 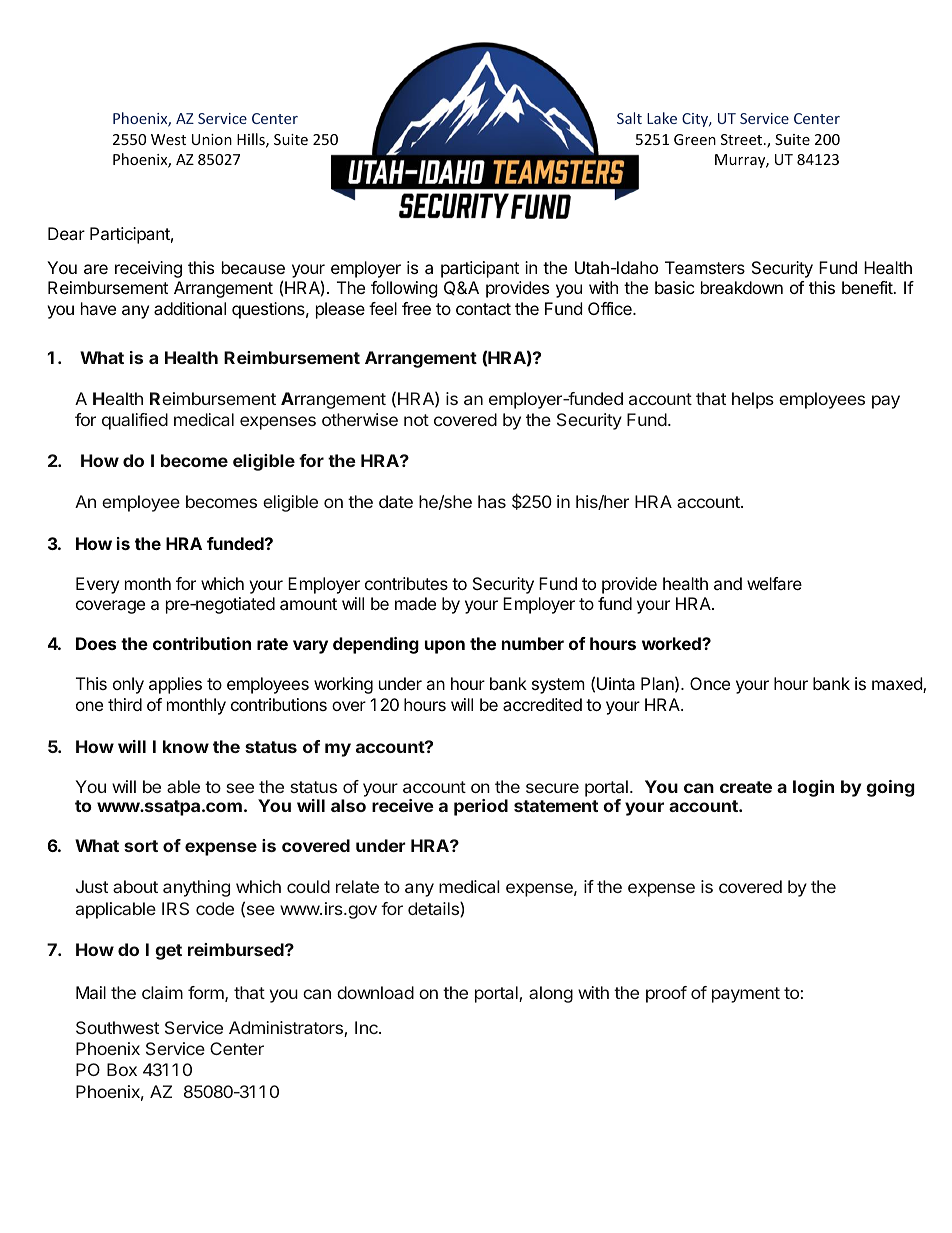 I want to click on Box, so click(x=122, y=1069).
